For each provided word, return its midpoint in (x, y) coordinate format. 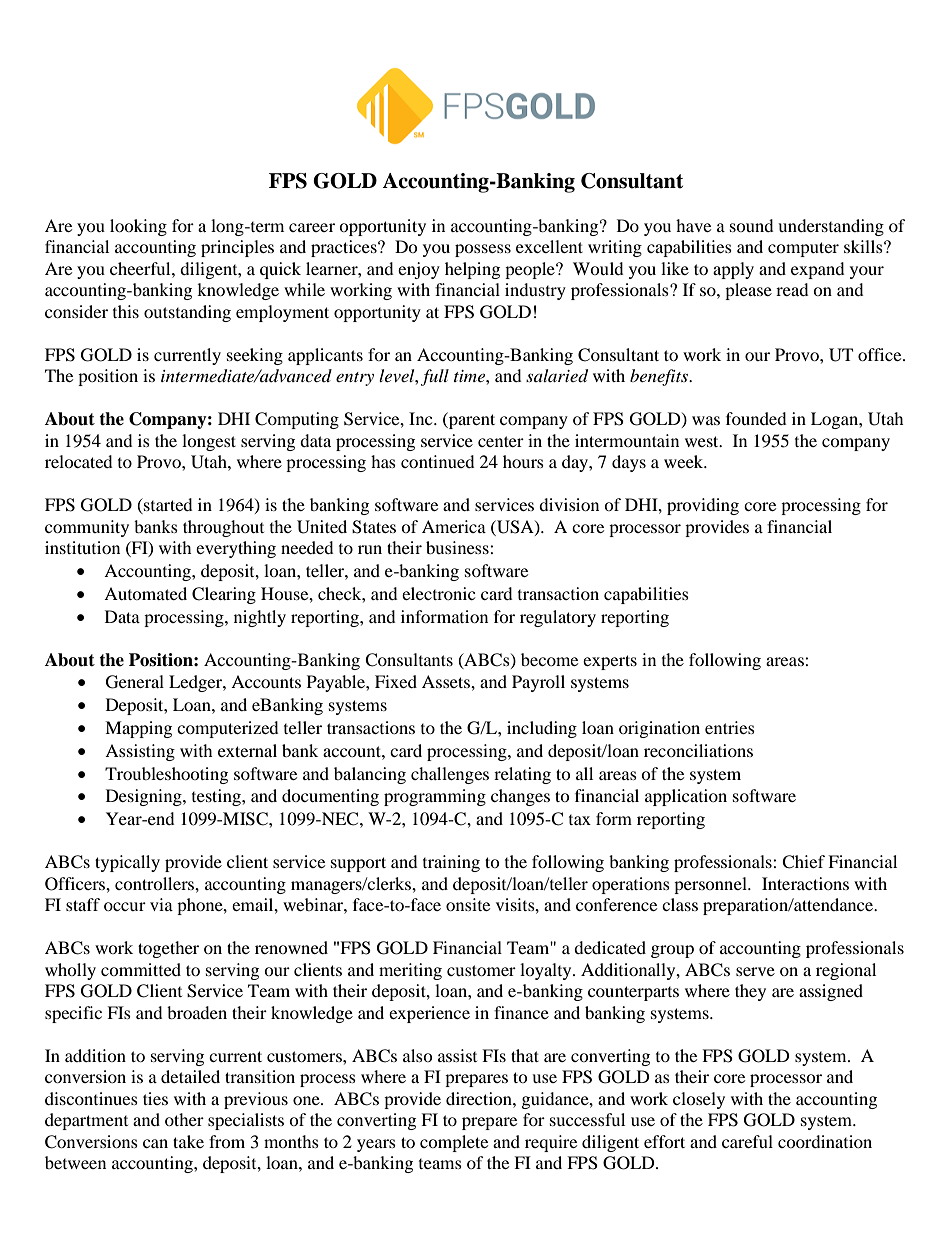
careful (747, 1141)
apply (733, 270)
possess (483, 250)
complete (454, 1143)
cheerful (141, 268)
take (188, 1141)
